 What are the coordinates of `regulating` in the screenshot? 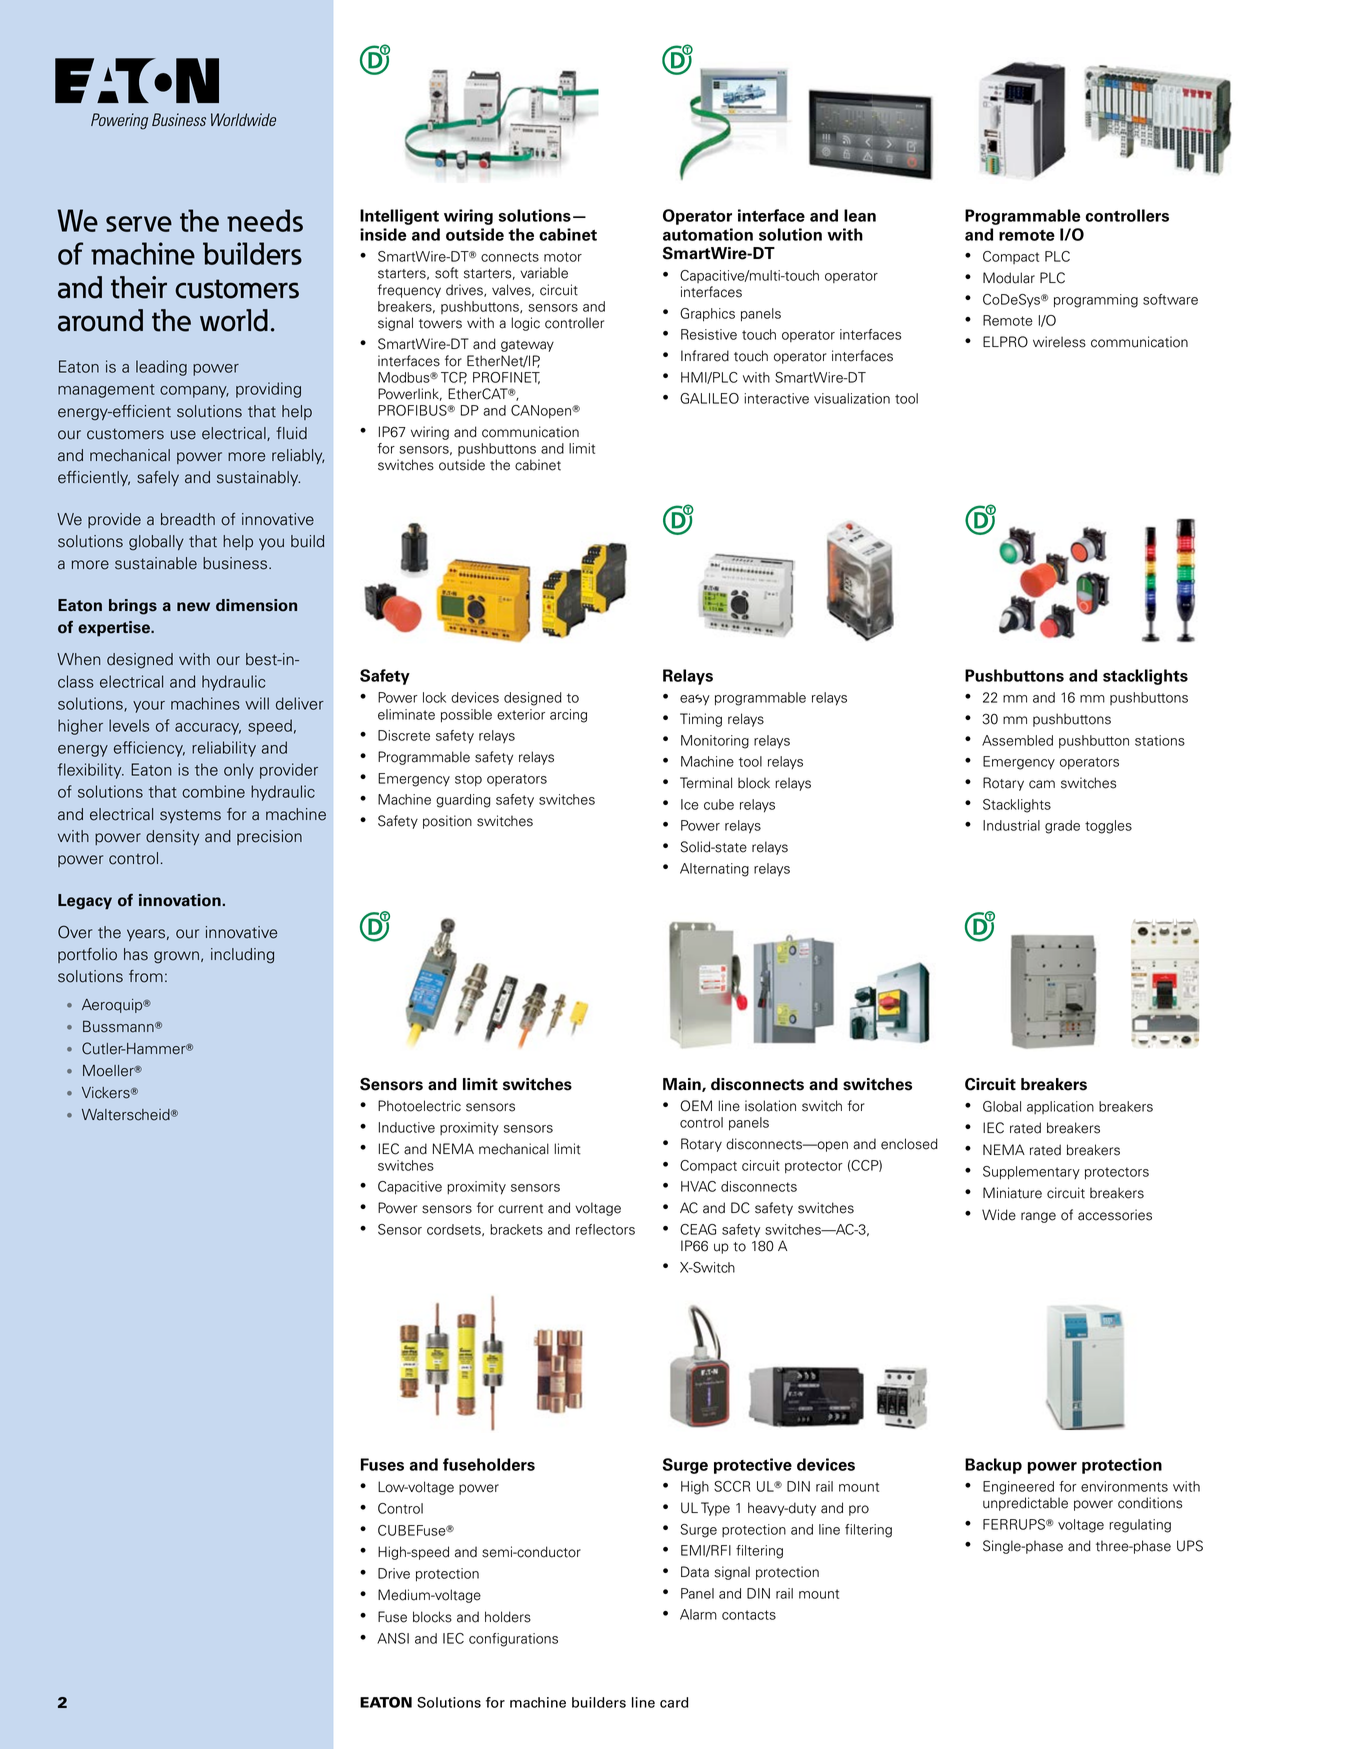 It's located at (1140, 1526).
